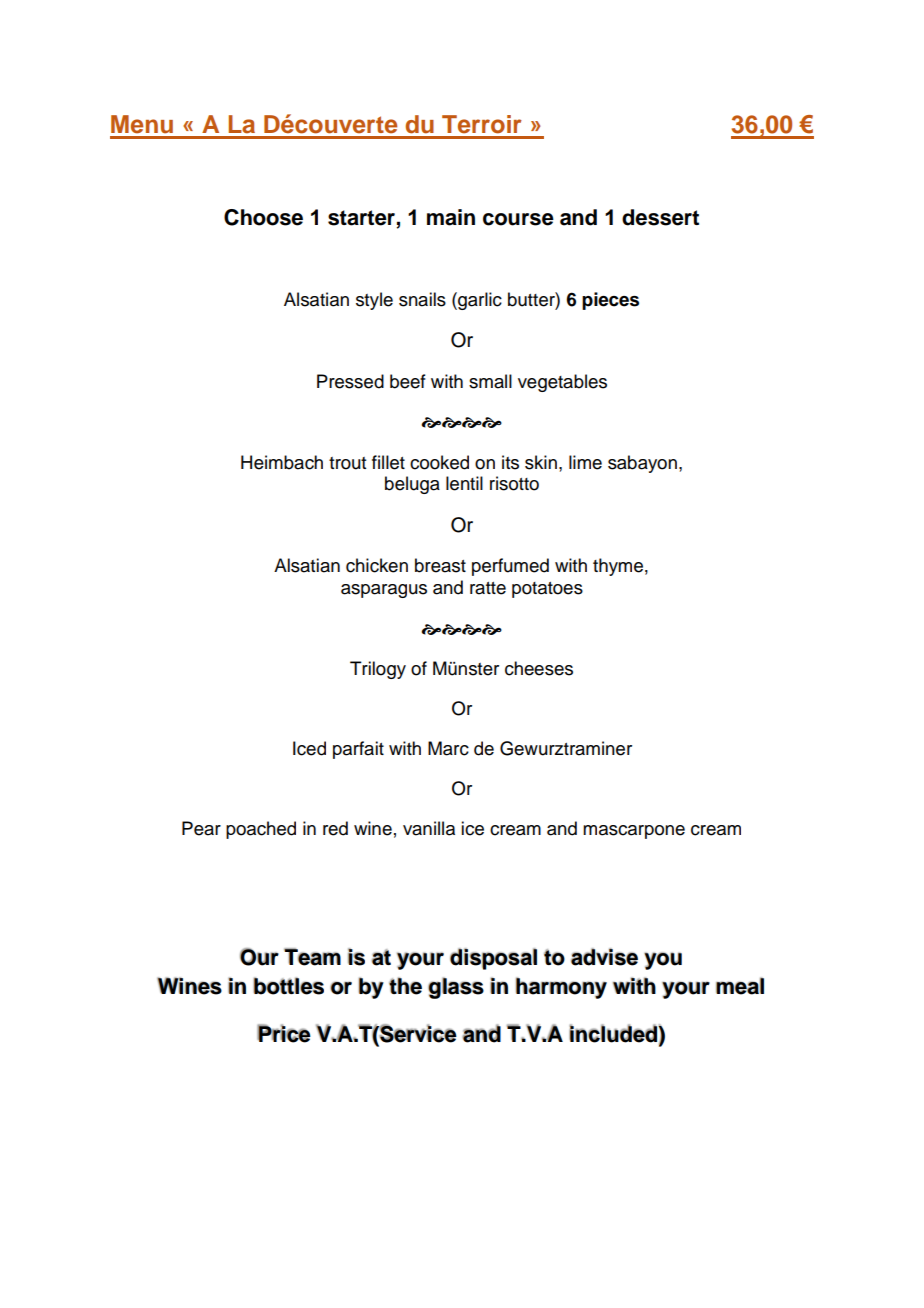 The image size is (924, 1308). Describe the element at coordinates (448, 748) in the screenshot. I see `Marc` at that location.
